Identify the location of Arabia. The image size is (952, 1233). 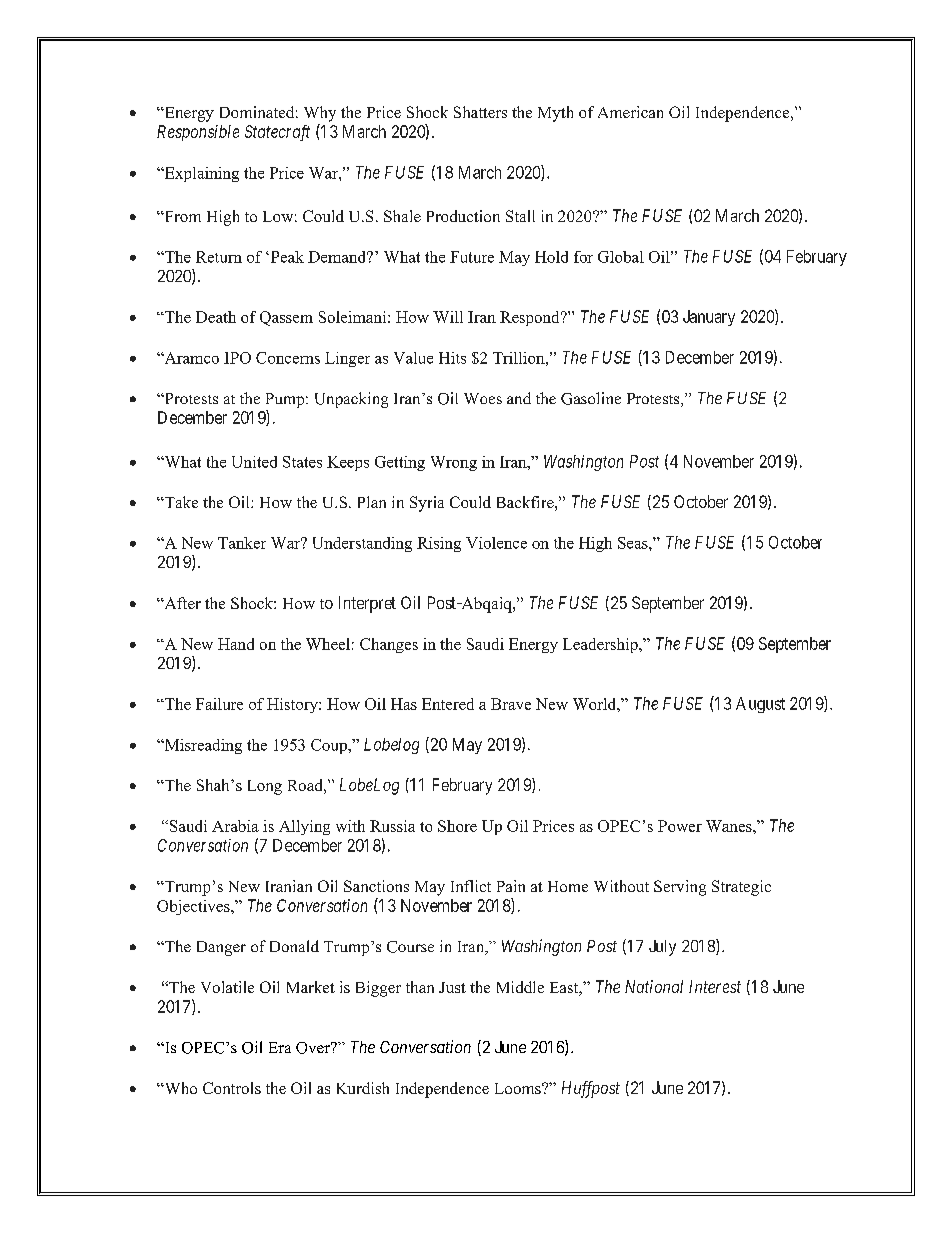
(235, 826).
